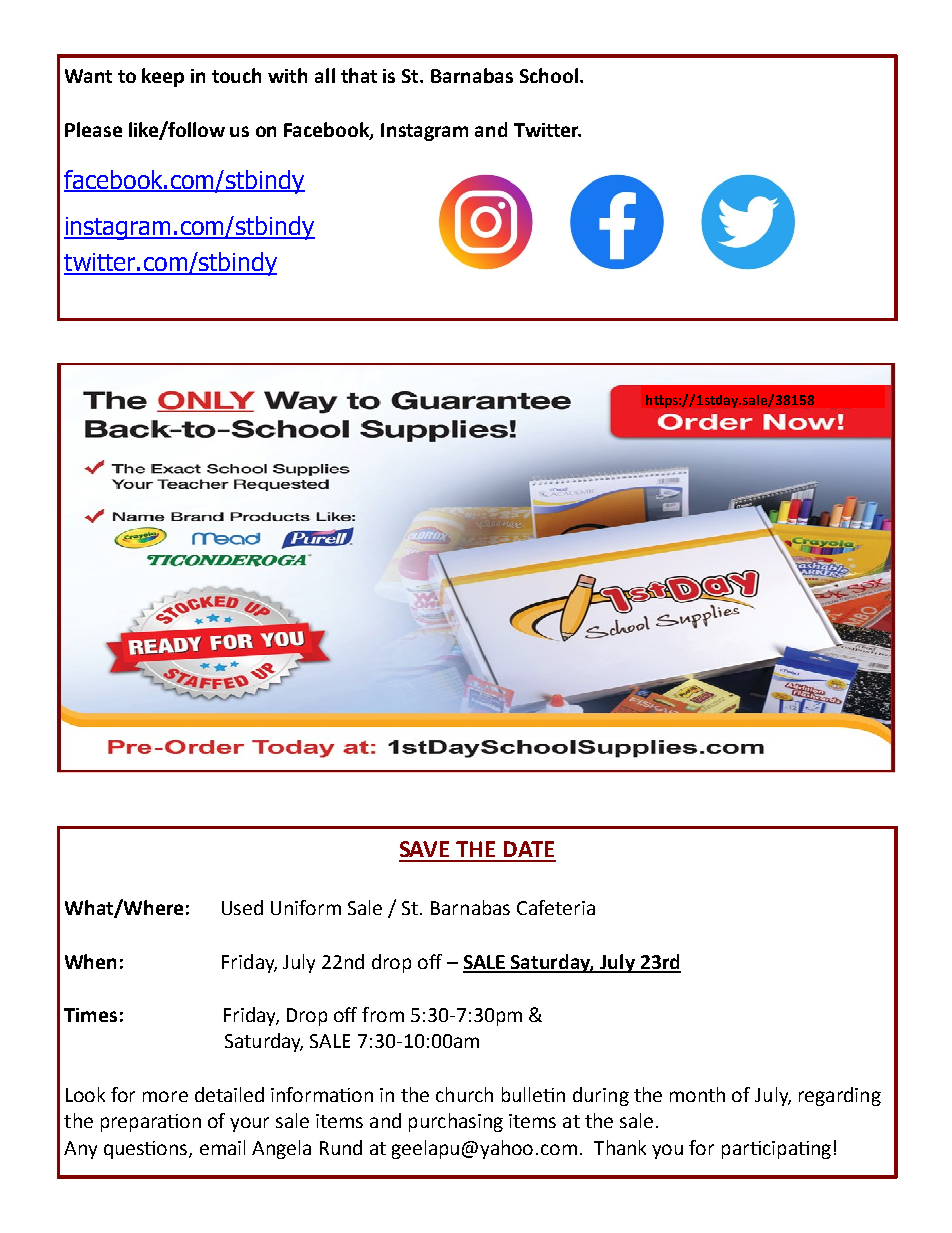 The image size is (952, 1233). What do you see at coordinates (163, 77) in the document?
I see `keep` at bounding box center [163, 77].
